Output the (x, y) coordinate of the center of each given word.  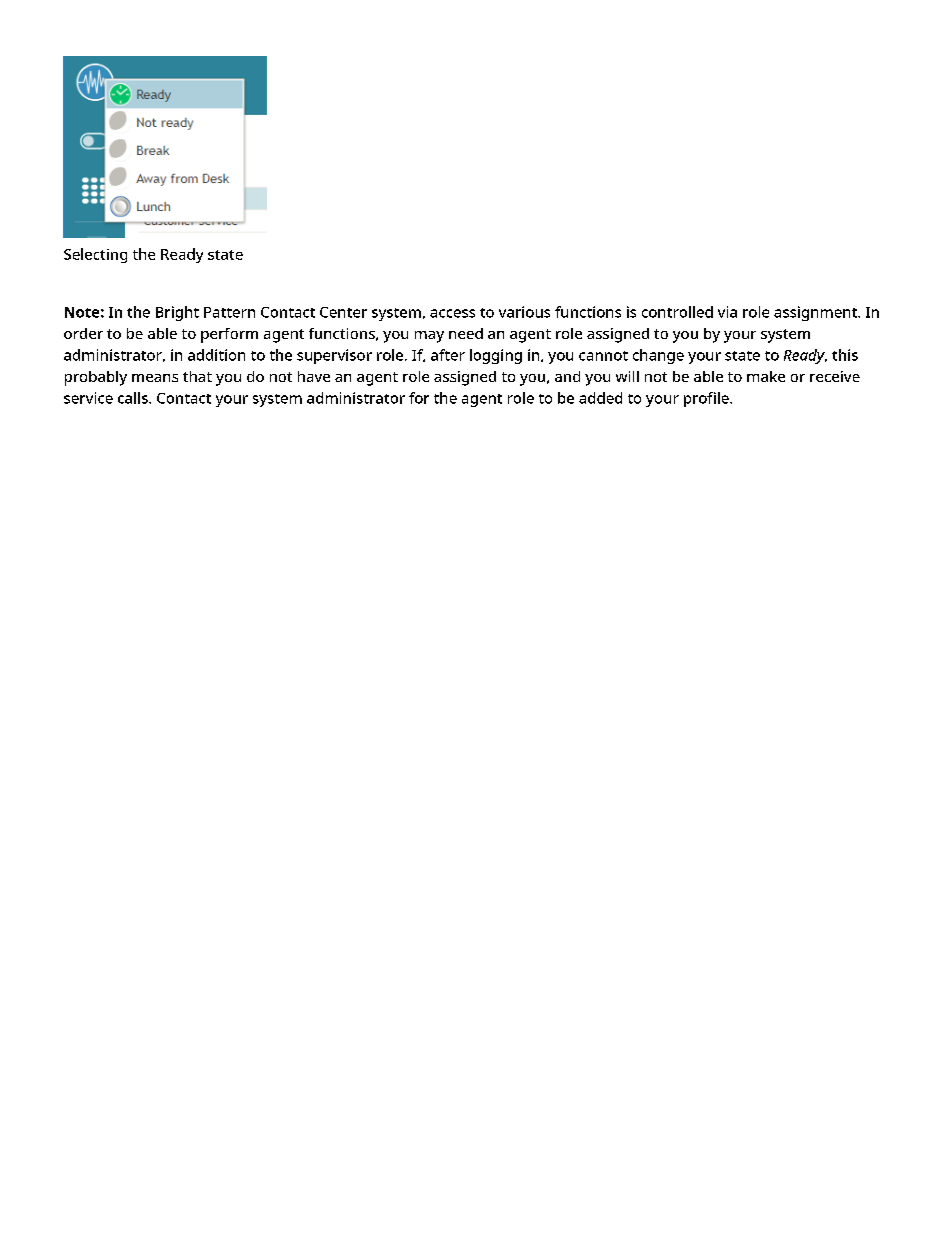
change (658, 356)
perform (229, 335)
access (452, 313)
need (466, 333)
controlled (677, 312)
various (524, 312)
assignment (816, 313)
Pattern (229, 312)
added (600, 398)
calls (134, 398)
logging (496, 356)
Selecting (95, 255)
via (727, 312)
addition (216, 355)
